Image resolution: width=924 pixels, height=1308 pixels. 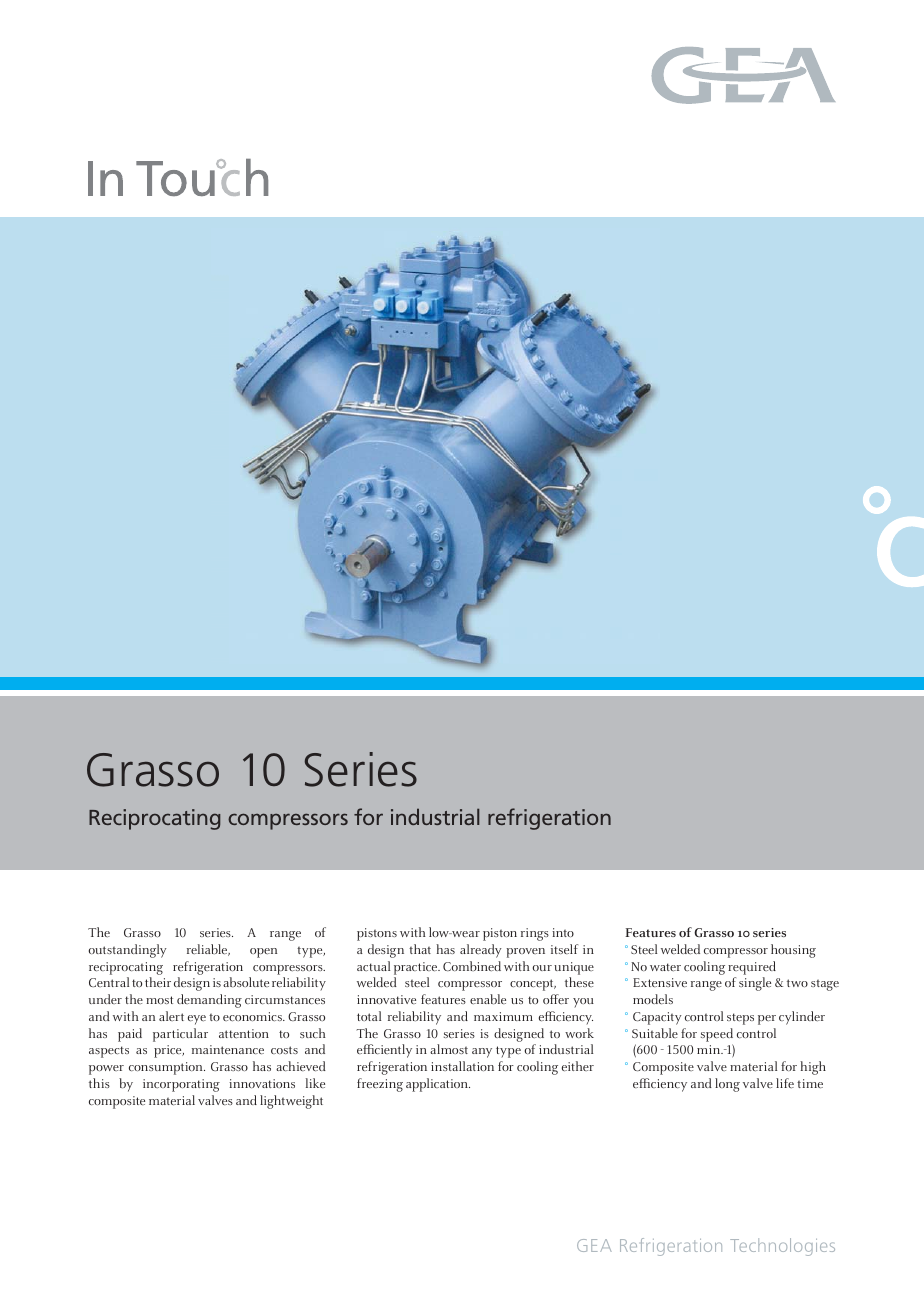 What do you see at coordinates (438, 1085) in the page?
I see `application` at bounding box center [438, 1085].
